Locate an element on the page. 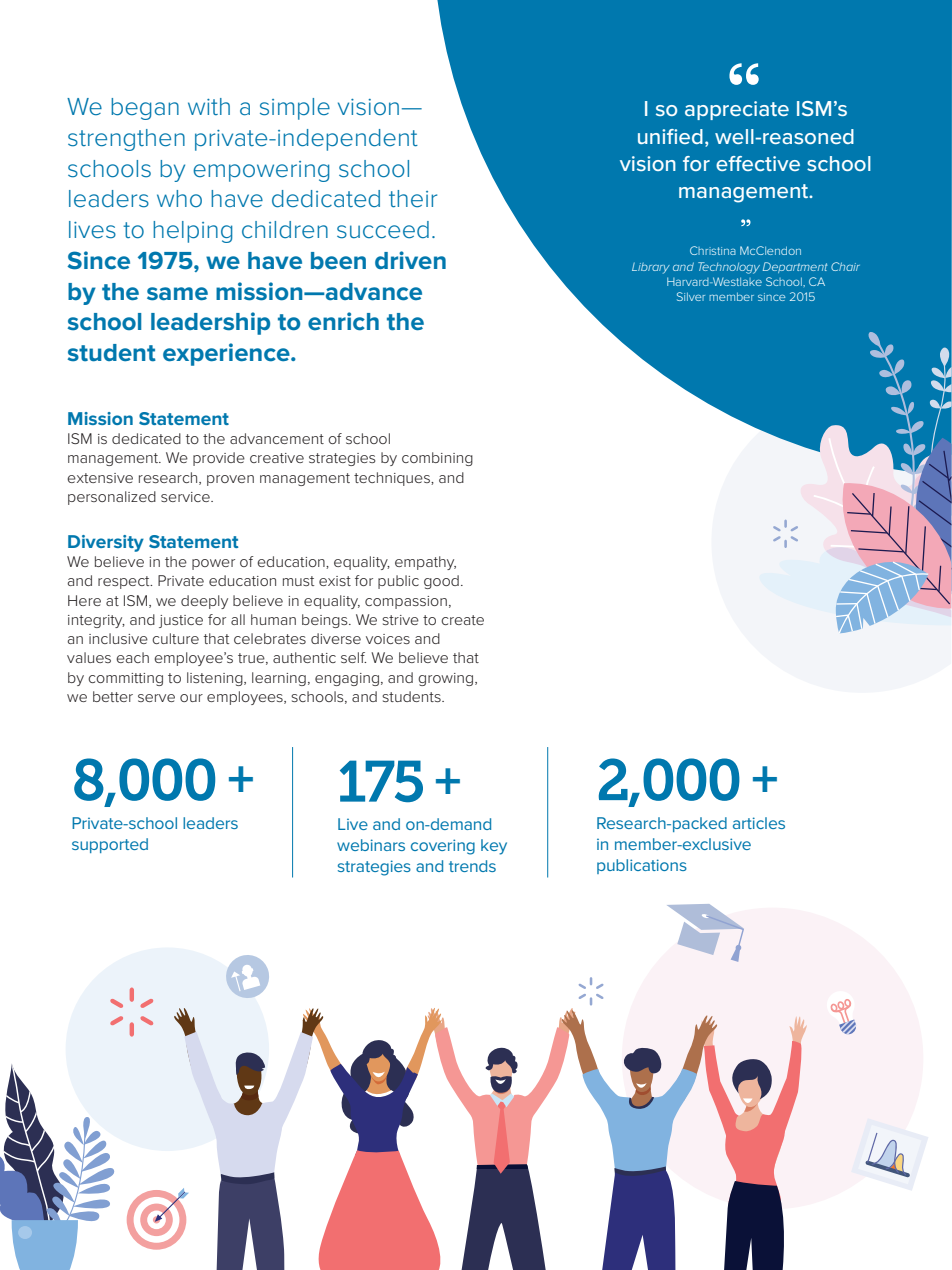 This page has height=1270, width=952. enrich is located at coordinates (343, 321).
